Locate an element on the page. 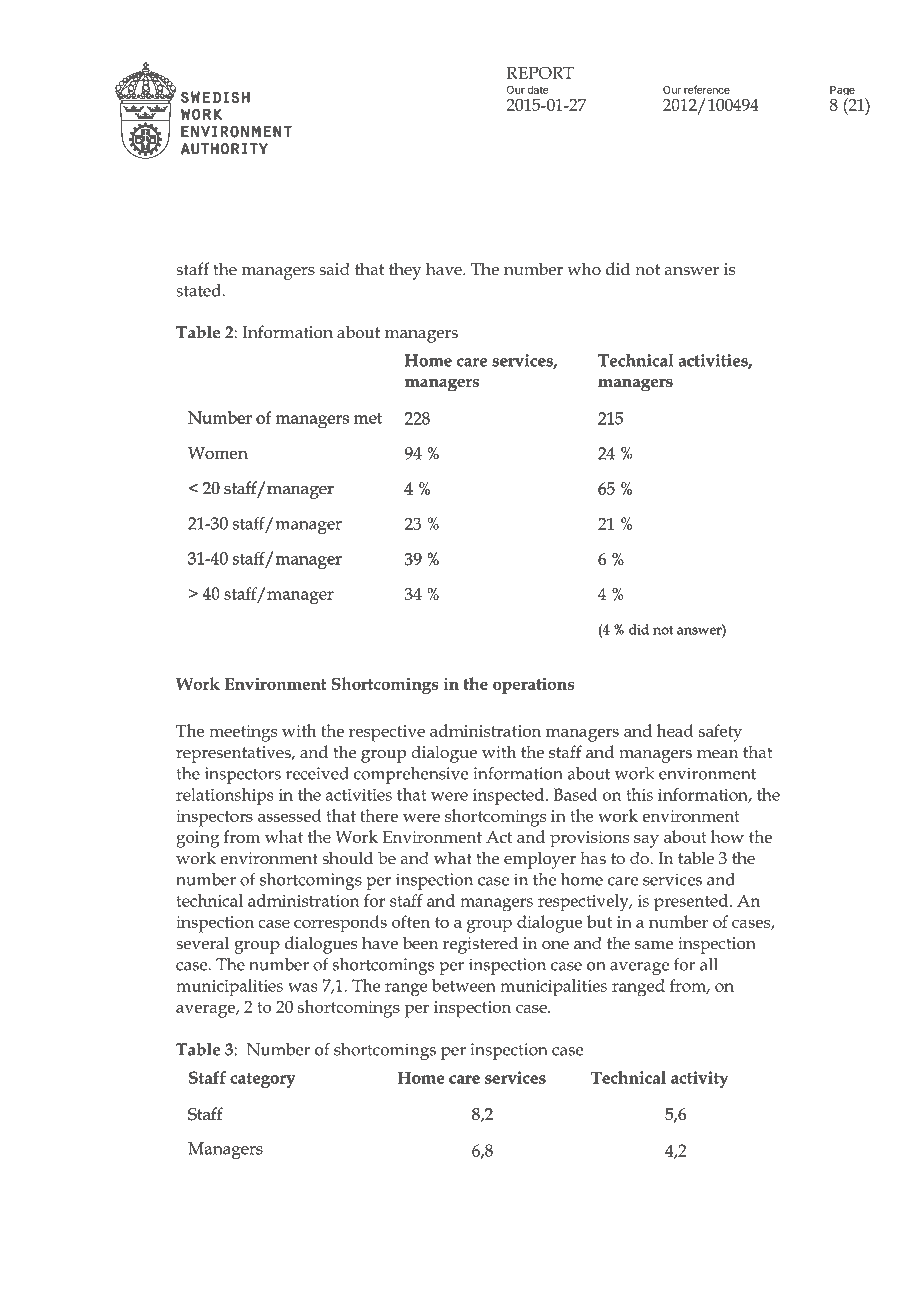  said is located at coordinates (334, 268).
